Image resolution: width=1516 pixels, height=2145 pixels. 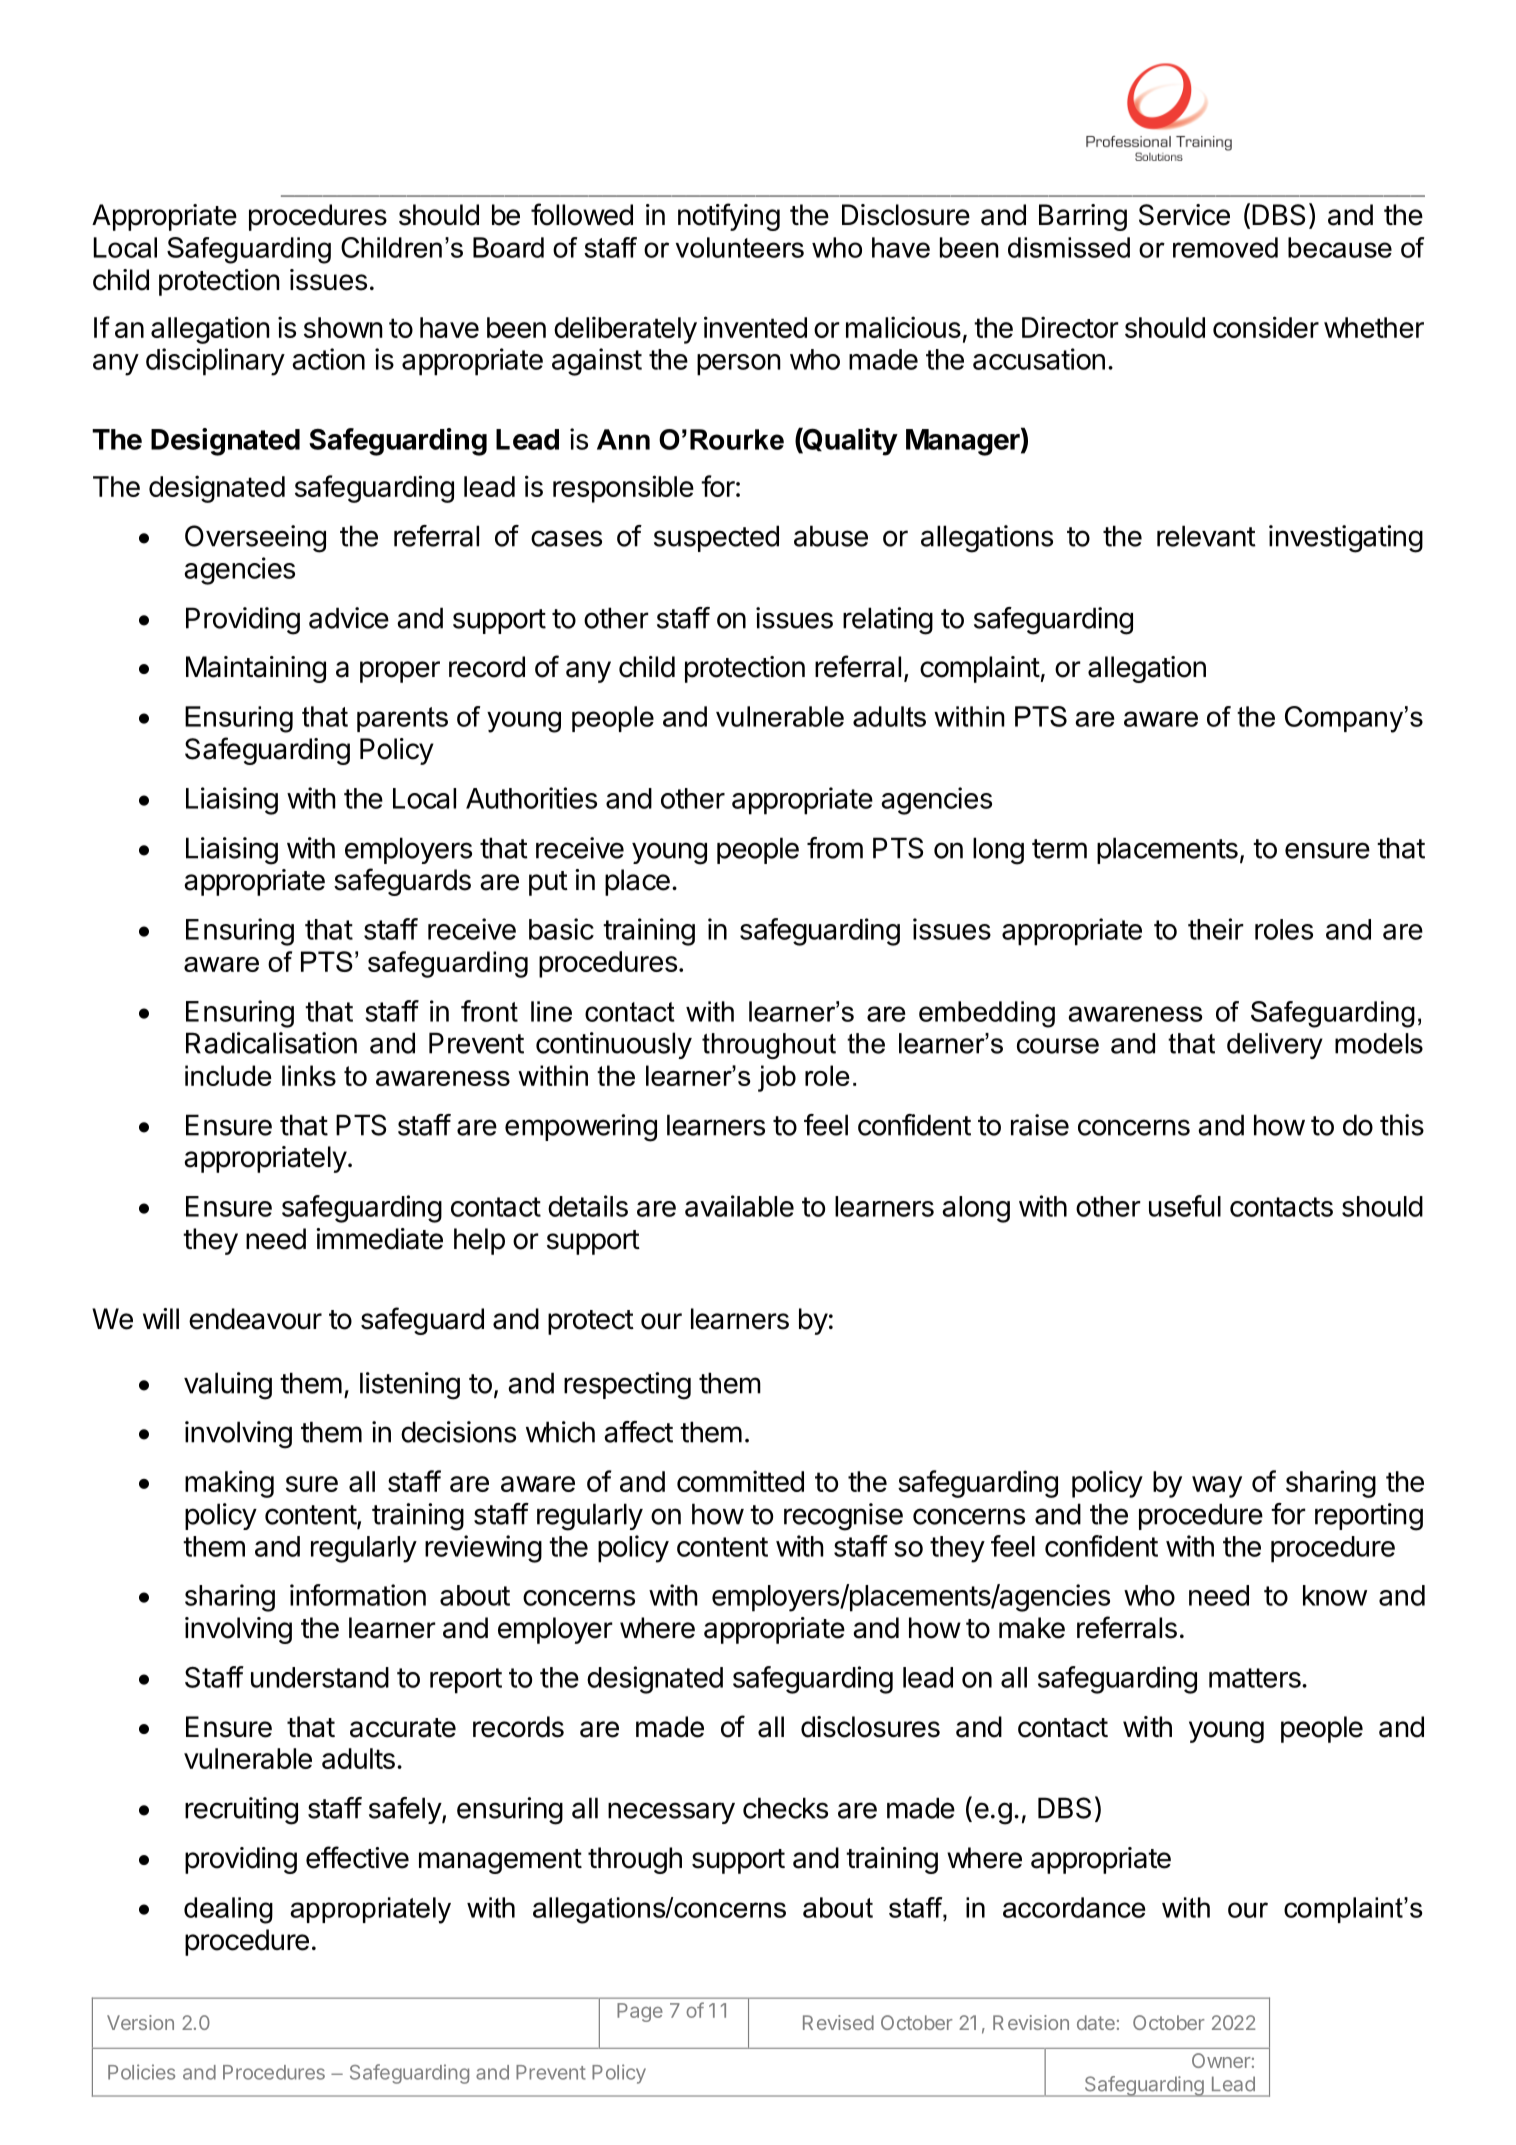 I want to click on valuing, so click(x=228, y=1386).
